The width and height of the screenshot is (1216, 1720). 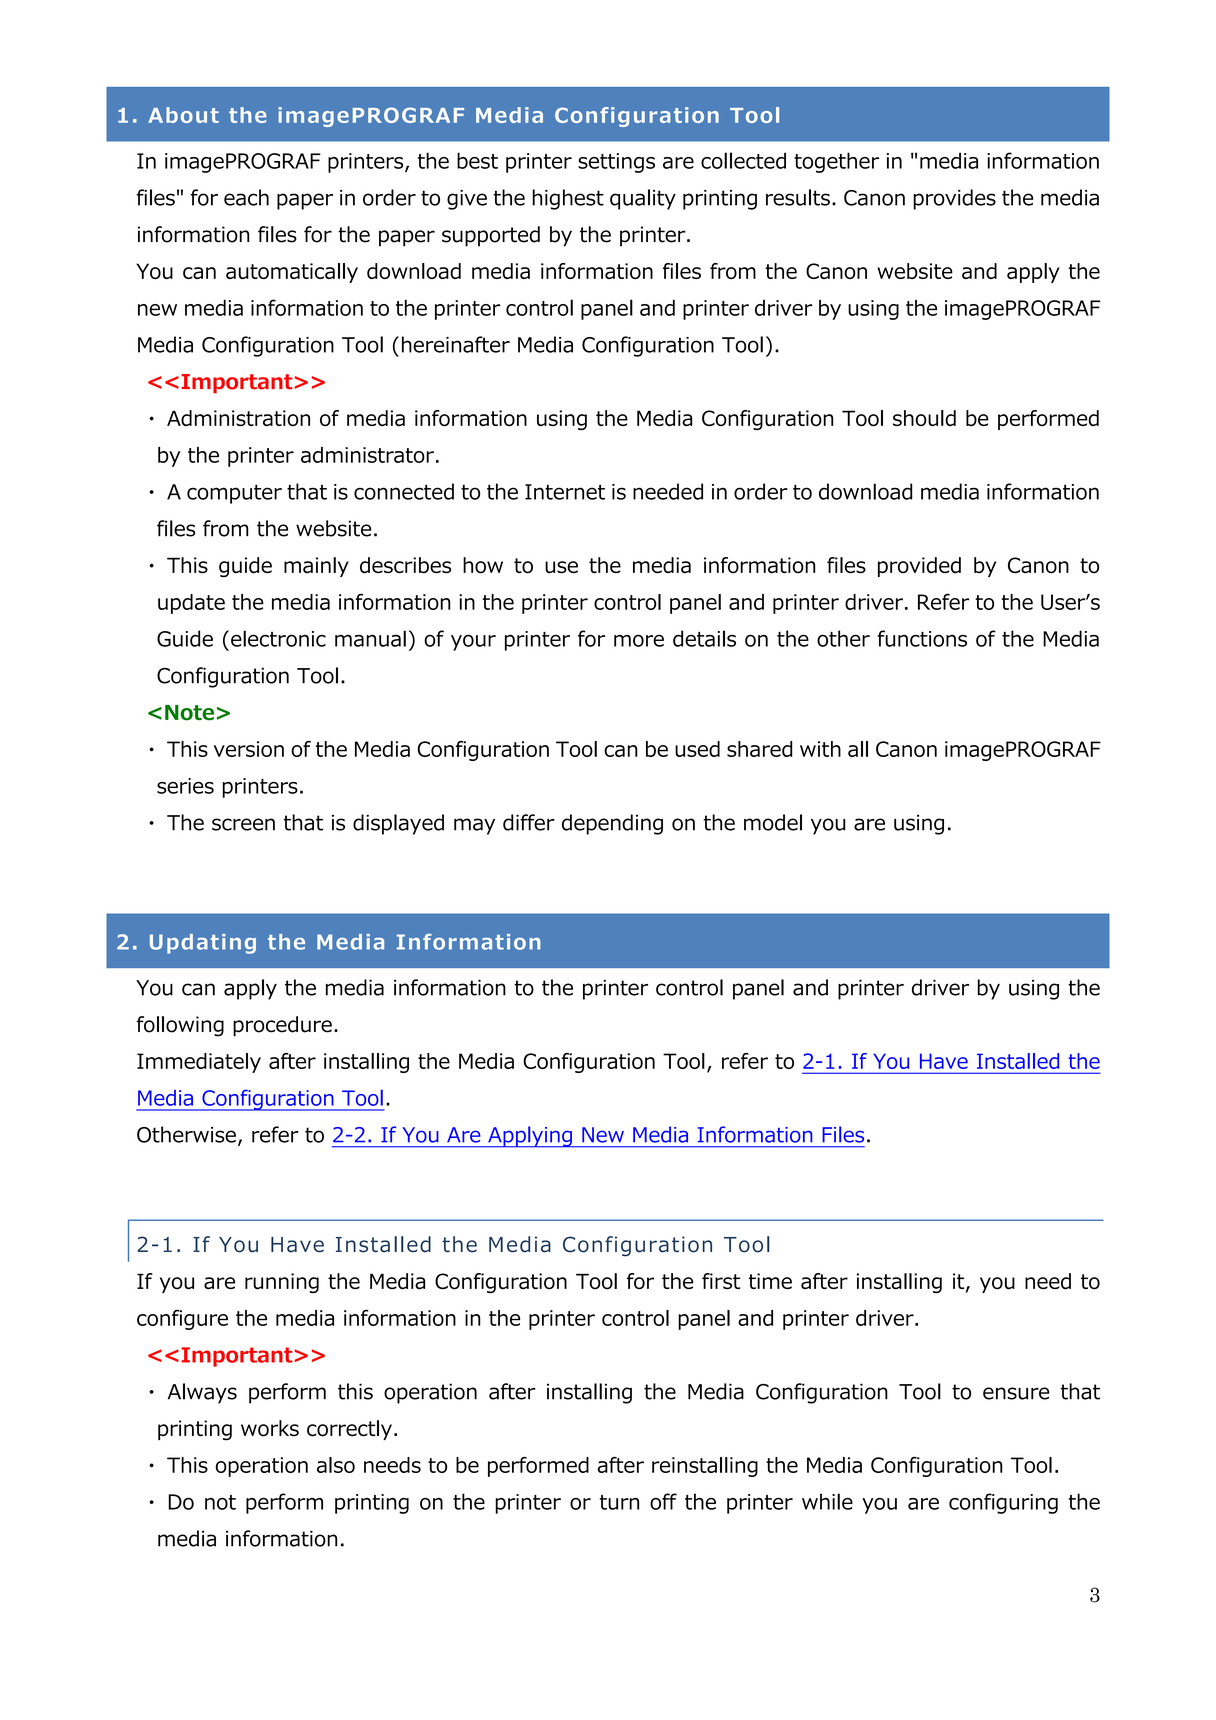 What do you see at coordinates (612, 824) in the screenshot?
I see `depending` at bounding box center [612, 824].
